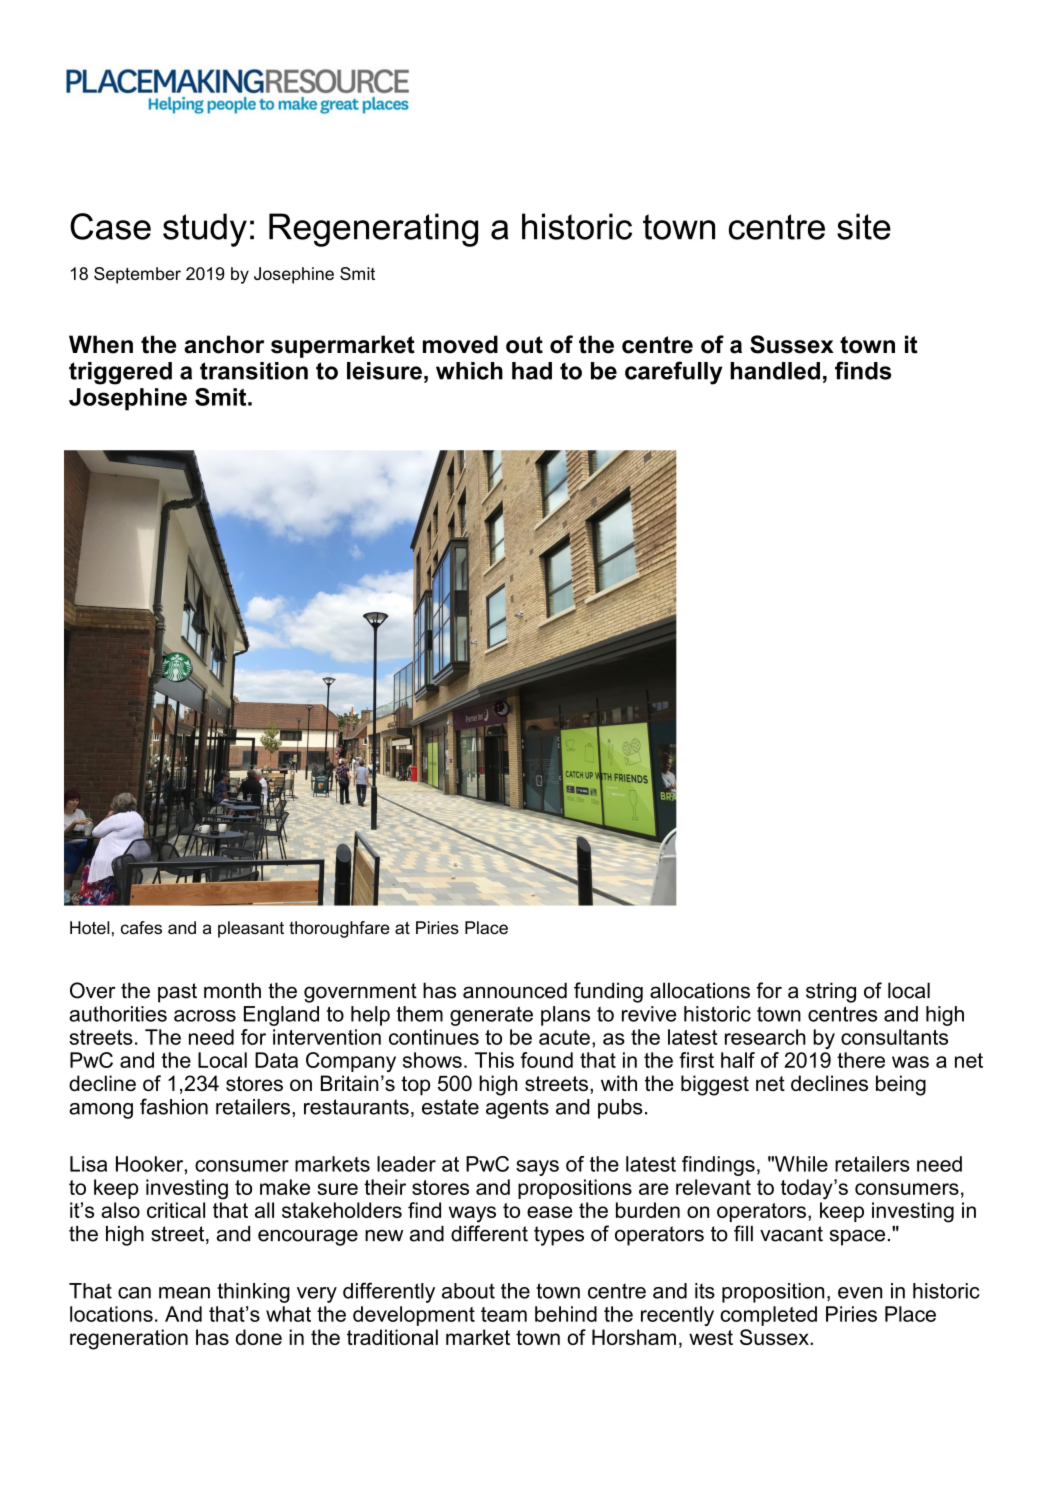 The width and height of the page is (1059, 1498). Describe the element at coordinates (460, 344) in the page. I see `moved` at that location.
